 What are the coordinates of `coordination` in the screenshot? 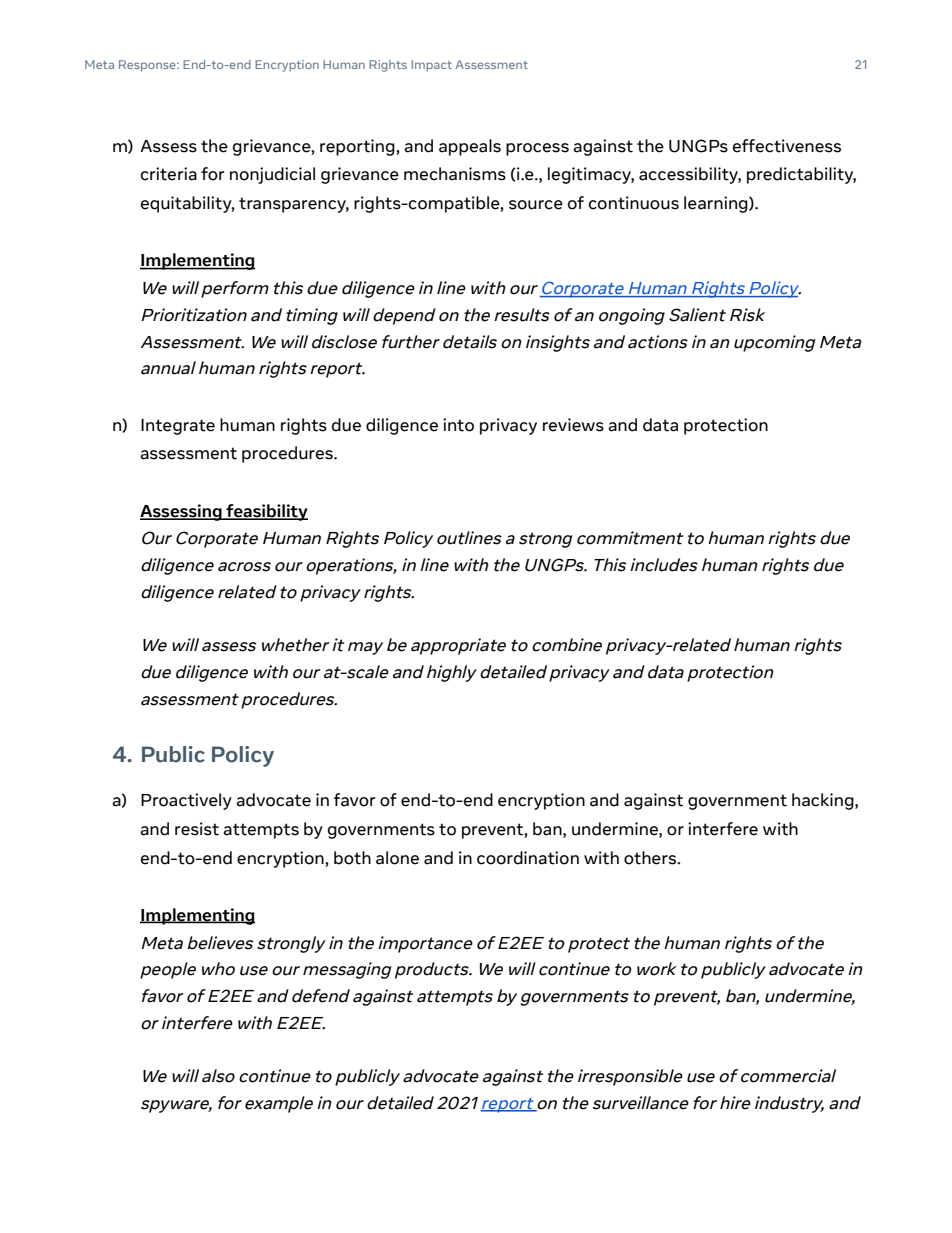 It's located at (528, 858).
